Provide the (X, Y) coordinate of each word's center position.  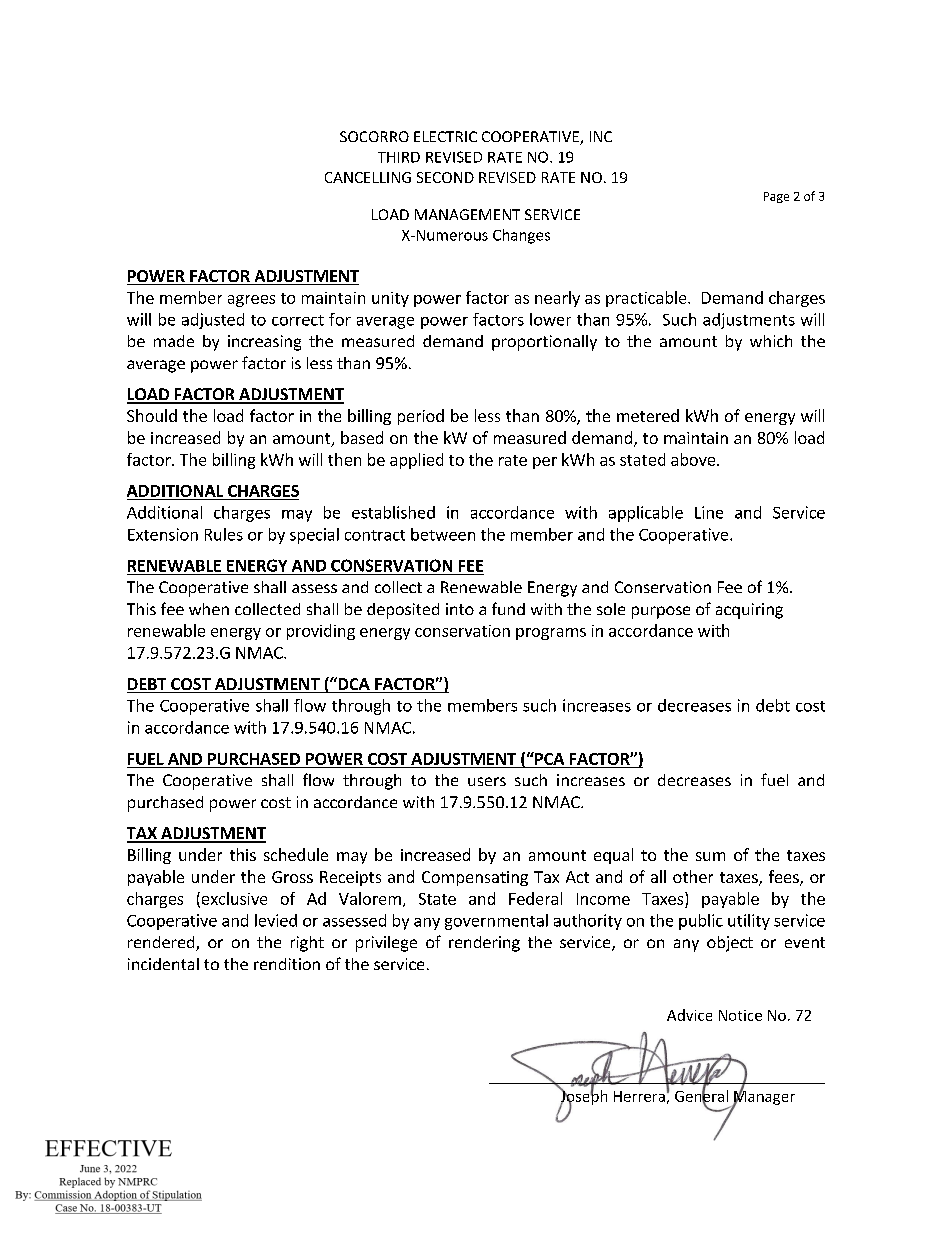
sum (710, 856)
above (694, 459)
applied (416, 461)
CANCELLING (368, 177)
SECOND (445, 177)
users (487, 781)
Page (776, 197)
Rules (224, 534)
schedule (296, 854)
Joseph (583, 1097)
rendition (287, 964)
